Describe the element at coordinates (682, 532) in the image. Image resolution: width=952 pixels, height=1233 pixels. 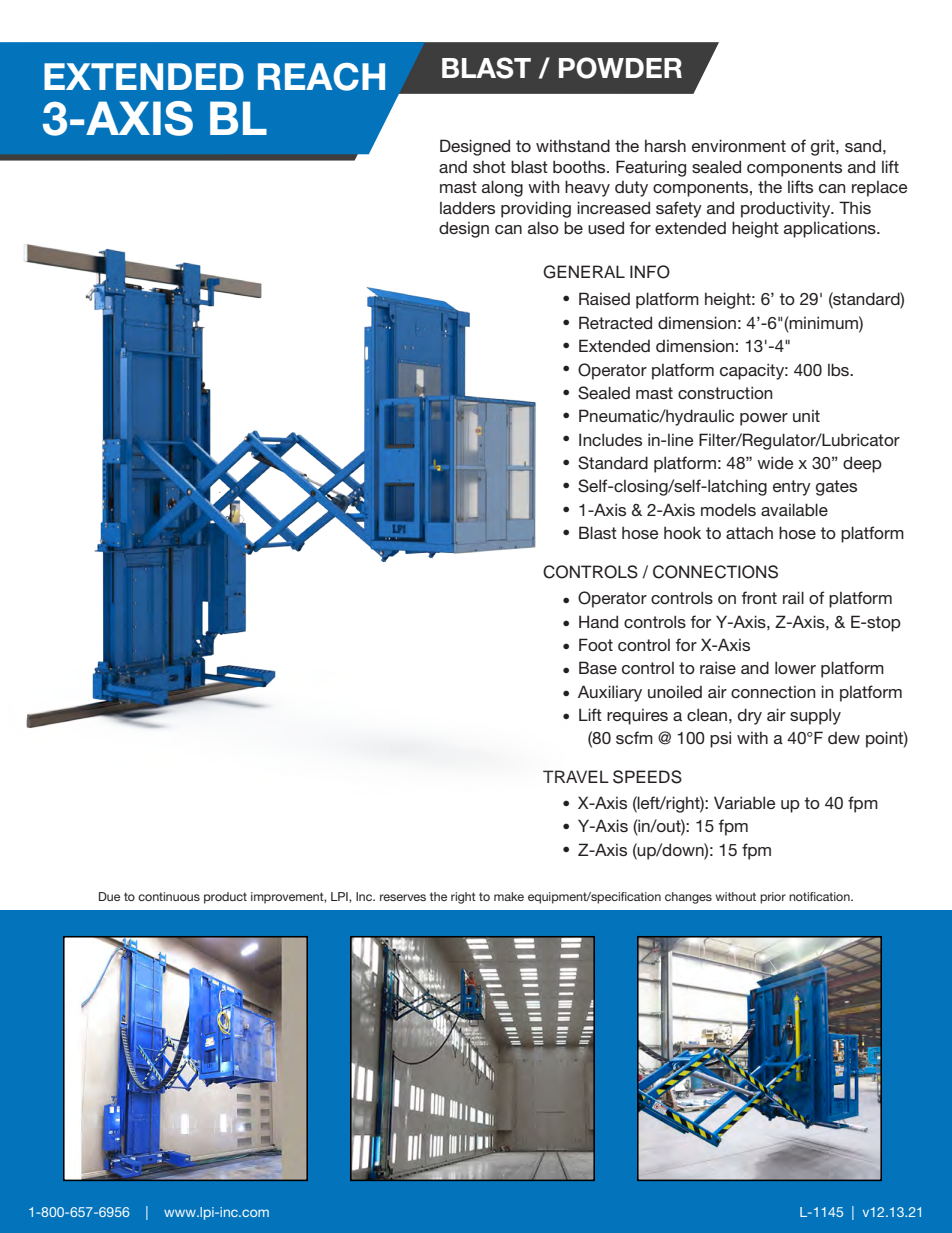
I see `hook` at that location.
